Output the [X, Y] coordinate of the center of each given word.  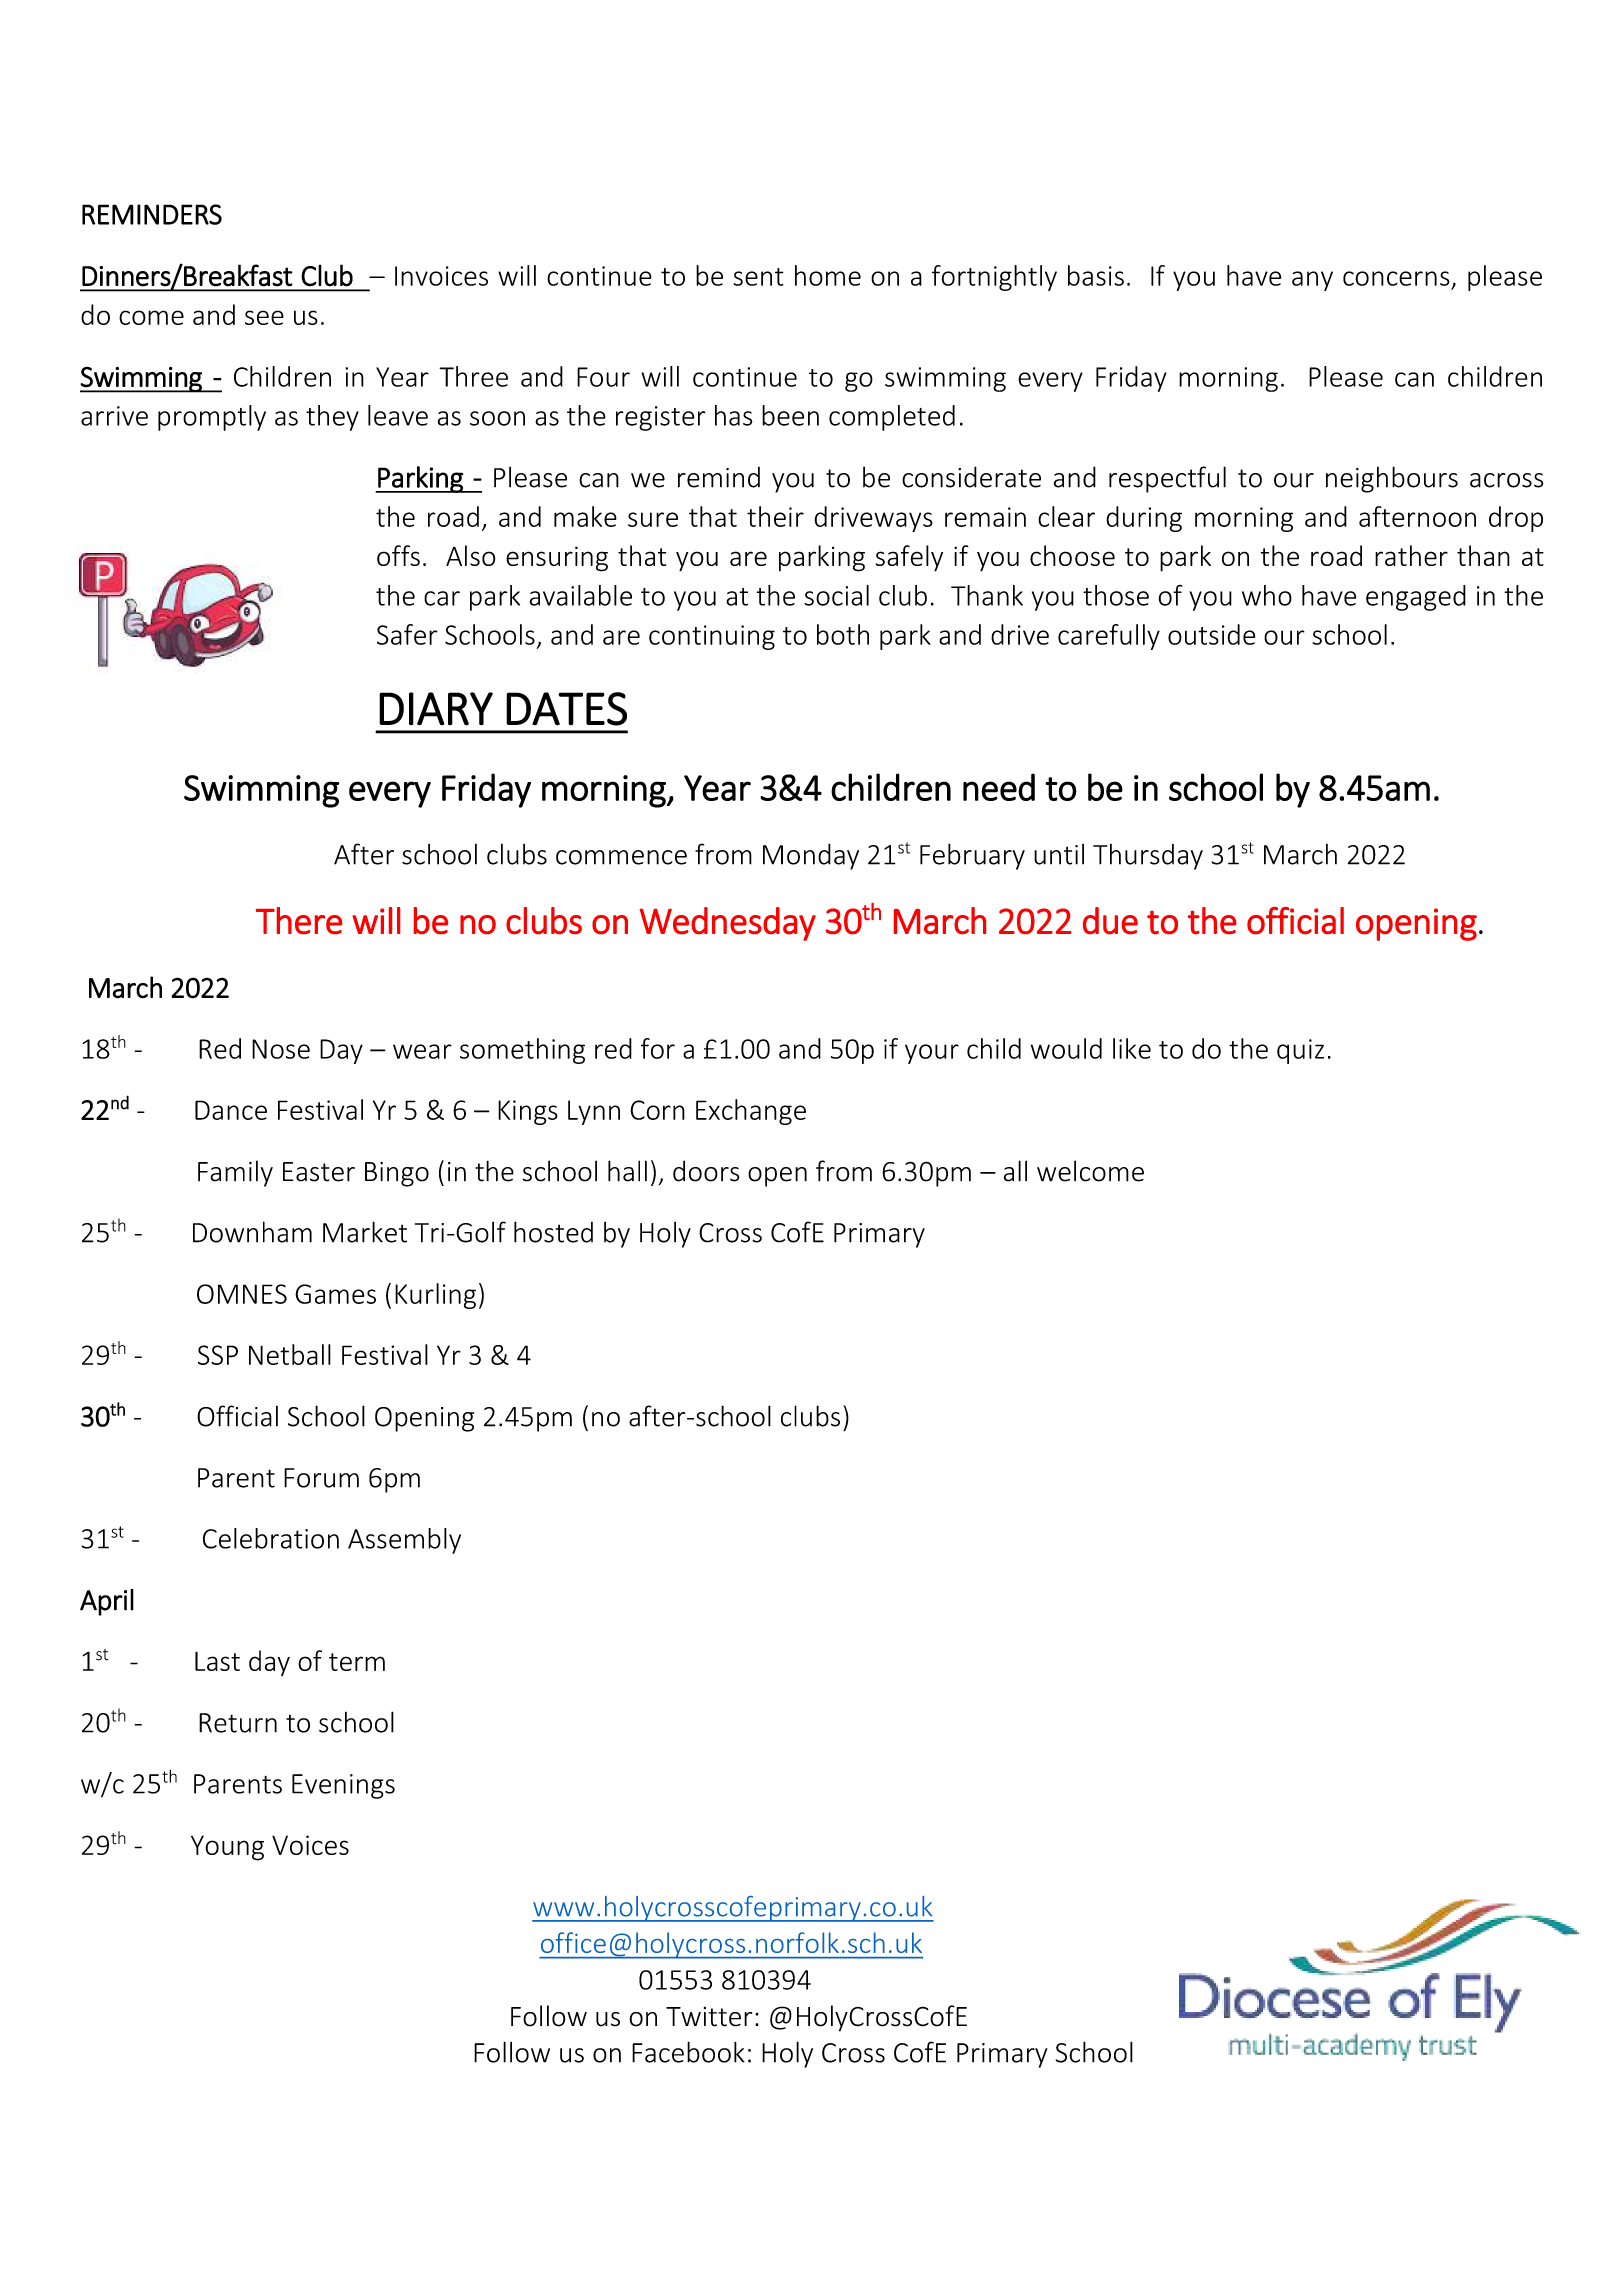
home [828, 275]
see [264, 317]
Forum [321, 1478]
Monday [811, 856]
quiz [1300, 1051]
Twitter [709, 2017]
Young [227, 1848]
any [1312, 281]
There [299, 920]
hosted [553, 1232]
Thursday [1148, 857]
